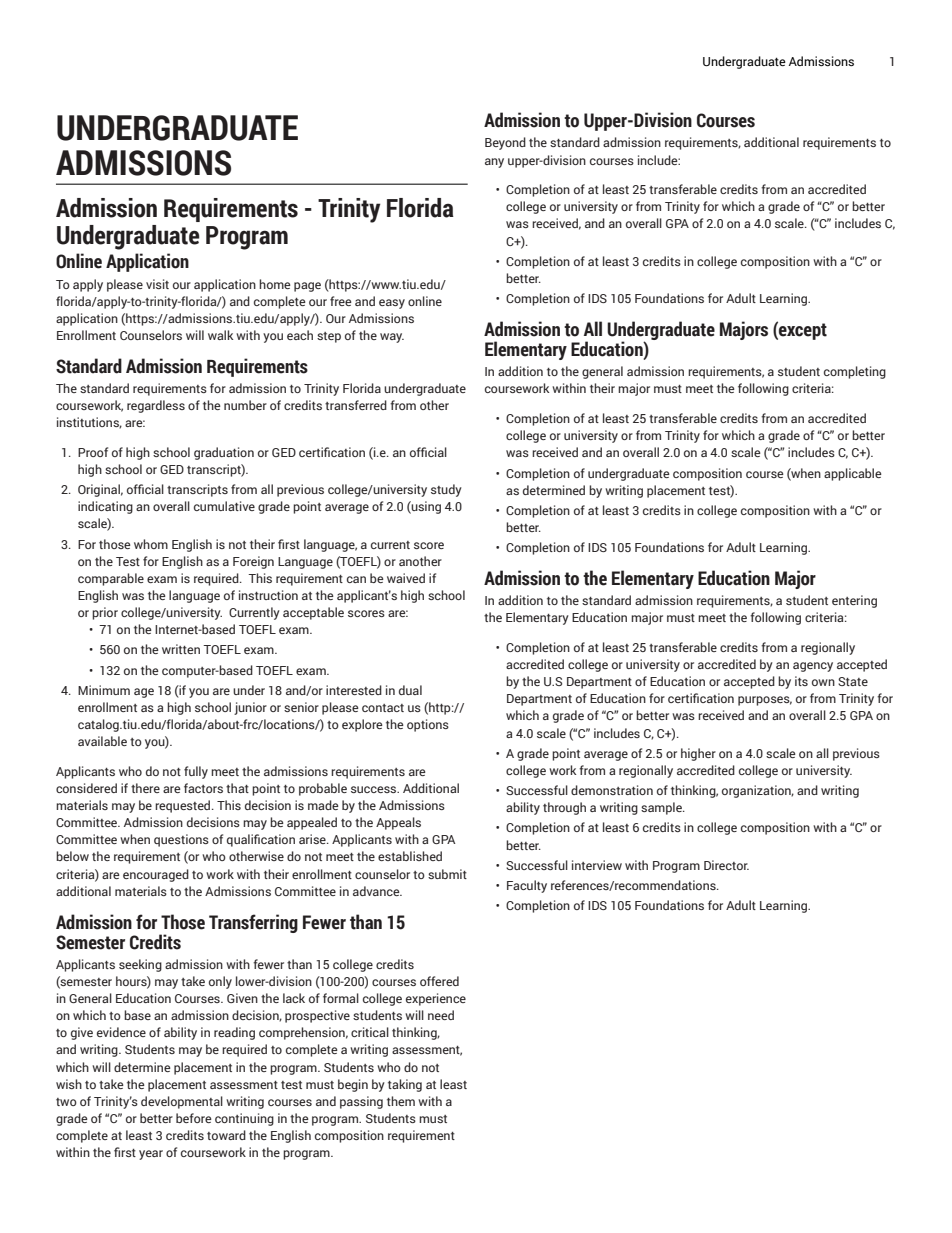 The height and width of the screenshot is (1233, 952). I want to click on dual, so click(410, 690).
